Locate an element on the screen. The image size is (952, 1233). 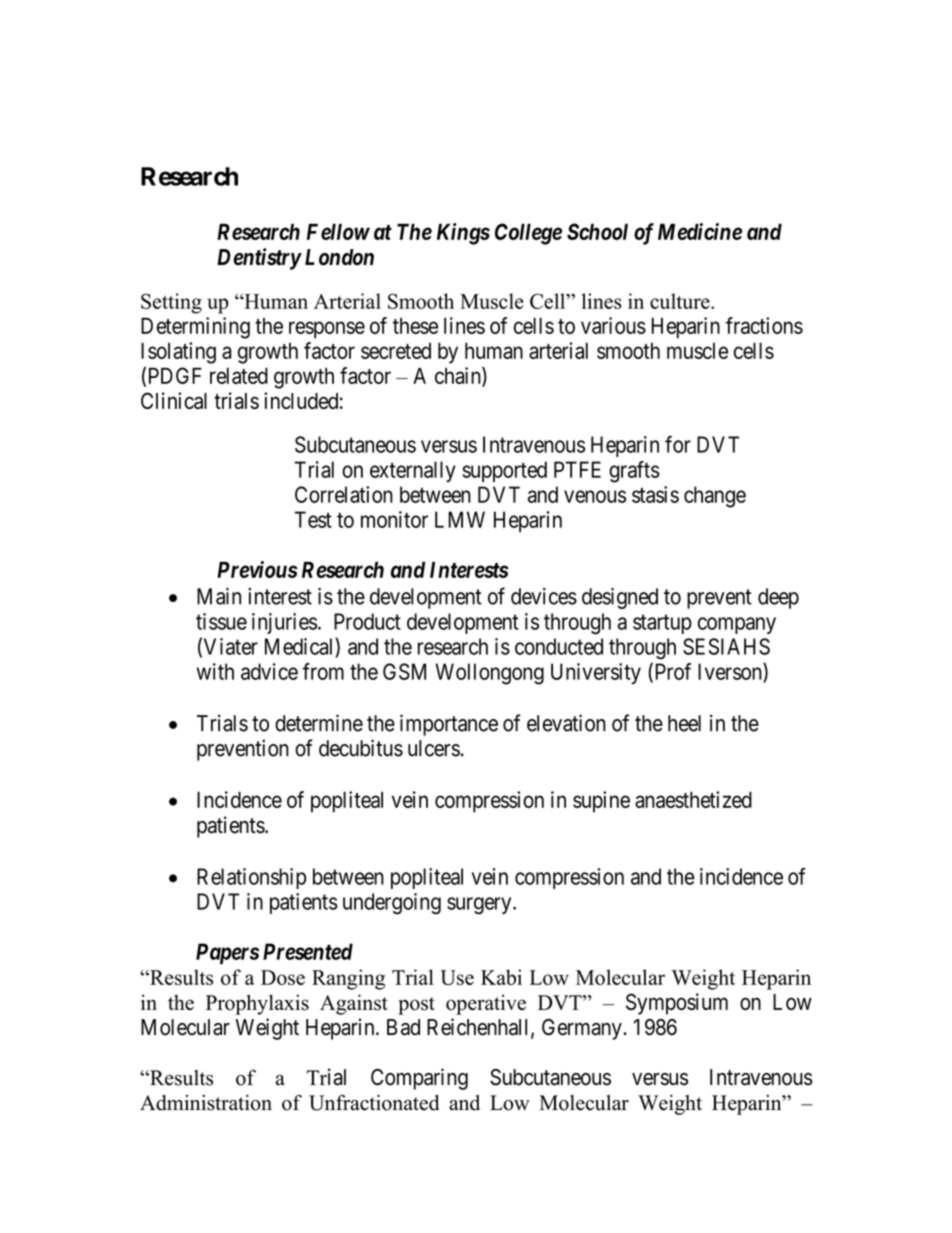
ulcers is located at coordinates (434, 748).
